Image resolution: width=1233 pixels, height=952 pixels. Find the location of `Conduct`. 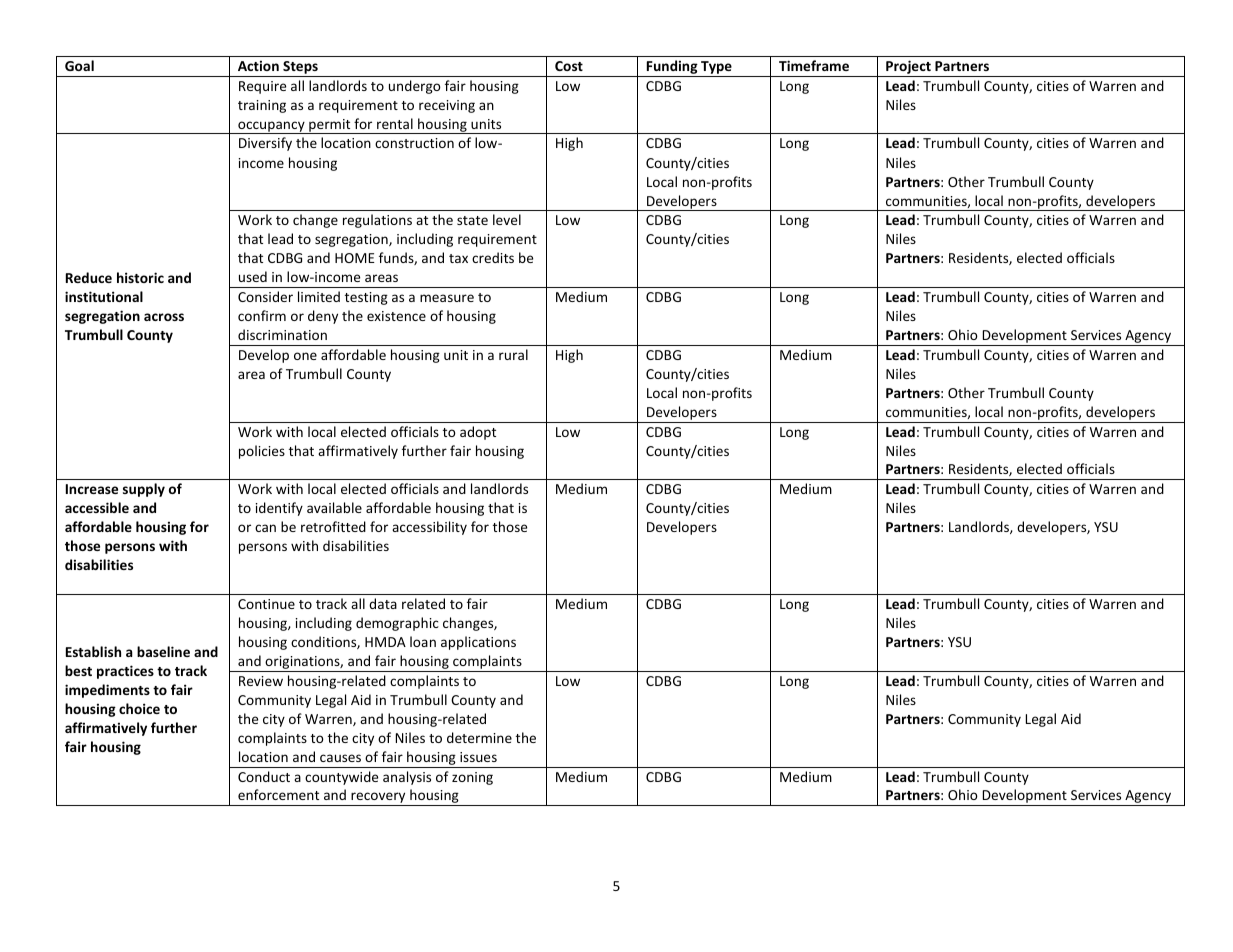

Conduct is located at coordinates (264, 776).
